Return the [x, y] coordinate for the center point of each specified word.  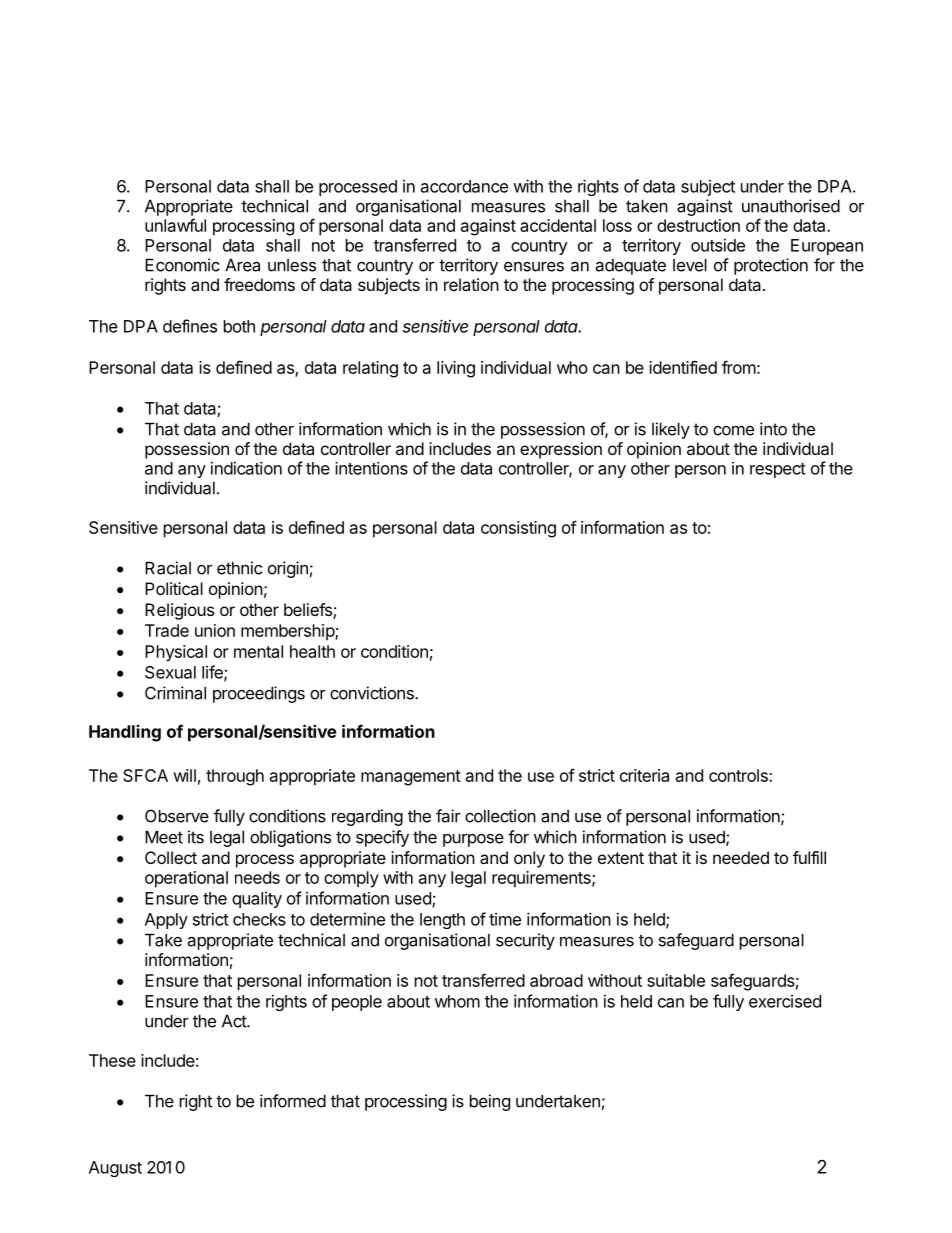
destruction [698, 225]
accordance [464, 186]
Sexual [170, 672]
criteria [644, 775]
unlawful [175, 225]
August [115, 1169]
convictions [373, 693]
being [490, 1102]
